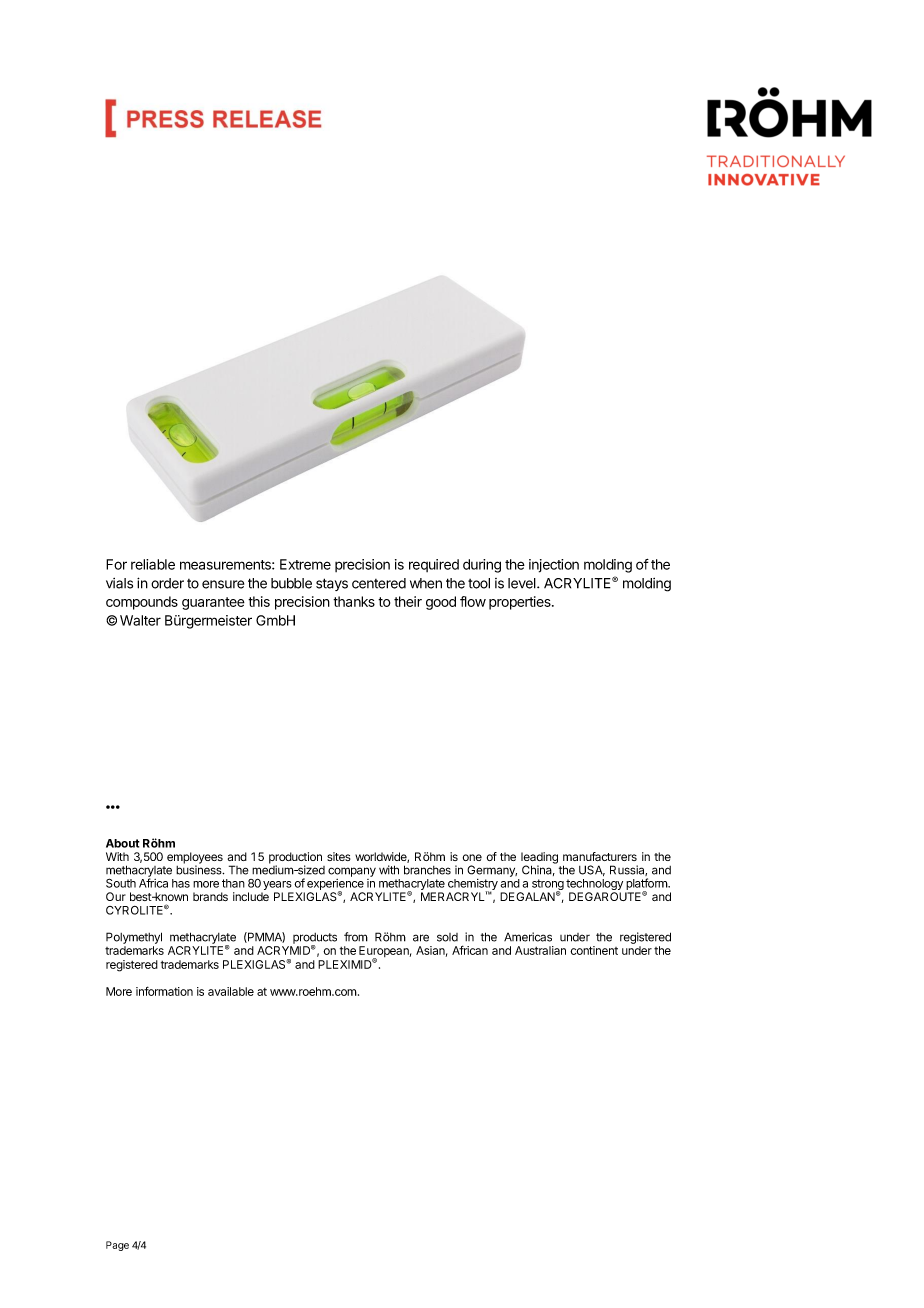 This document has height=1308, width=924. I want to click on are, so click(421, 938).
